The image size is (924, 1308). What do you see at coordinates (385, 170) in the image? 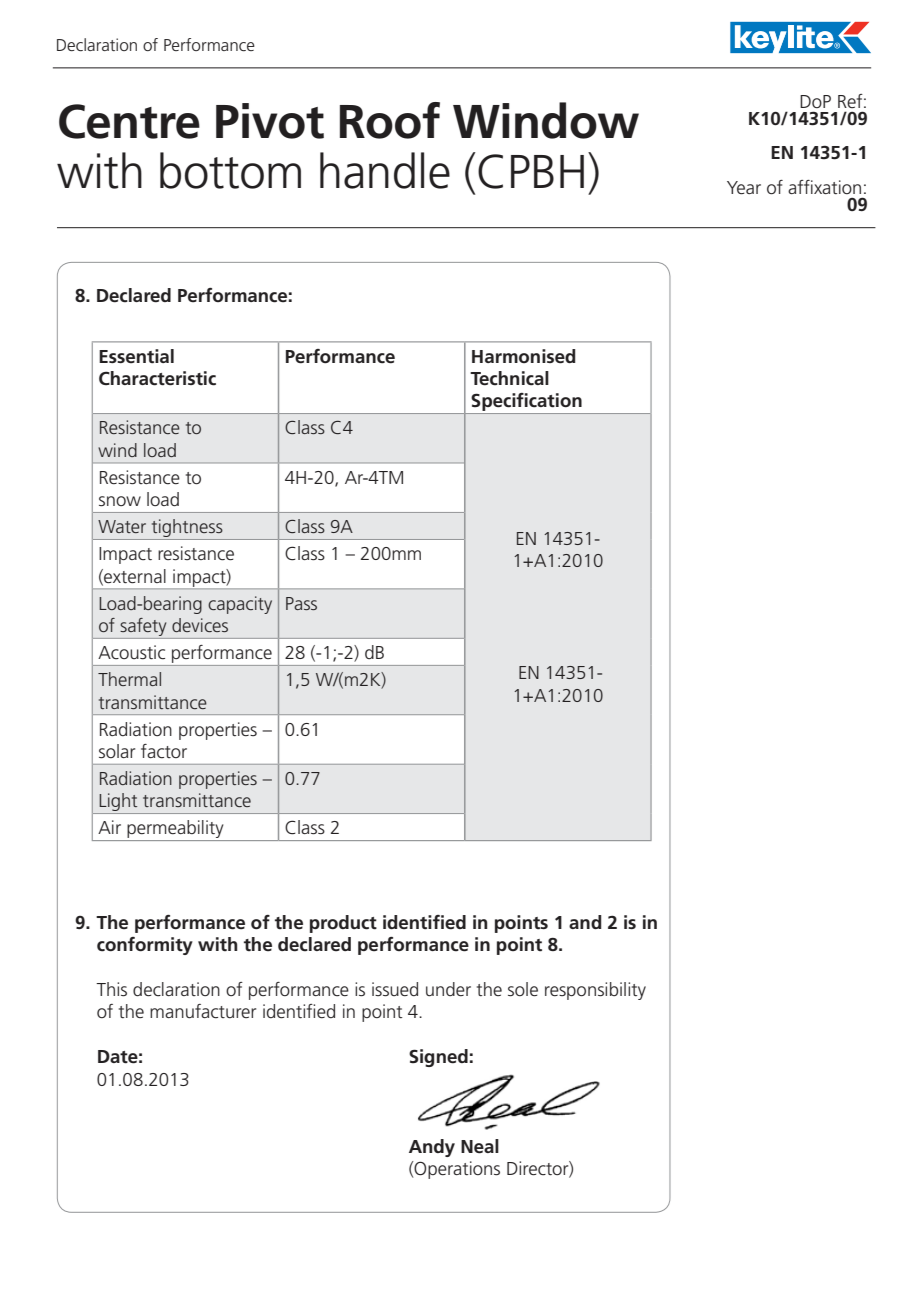
I see `handle` at bounding box center [385, 170].
